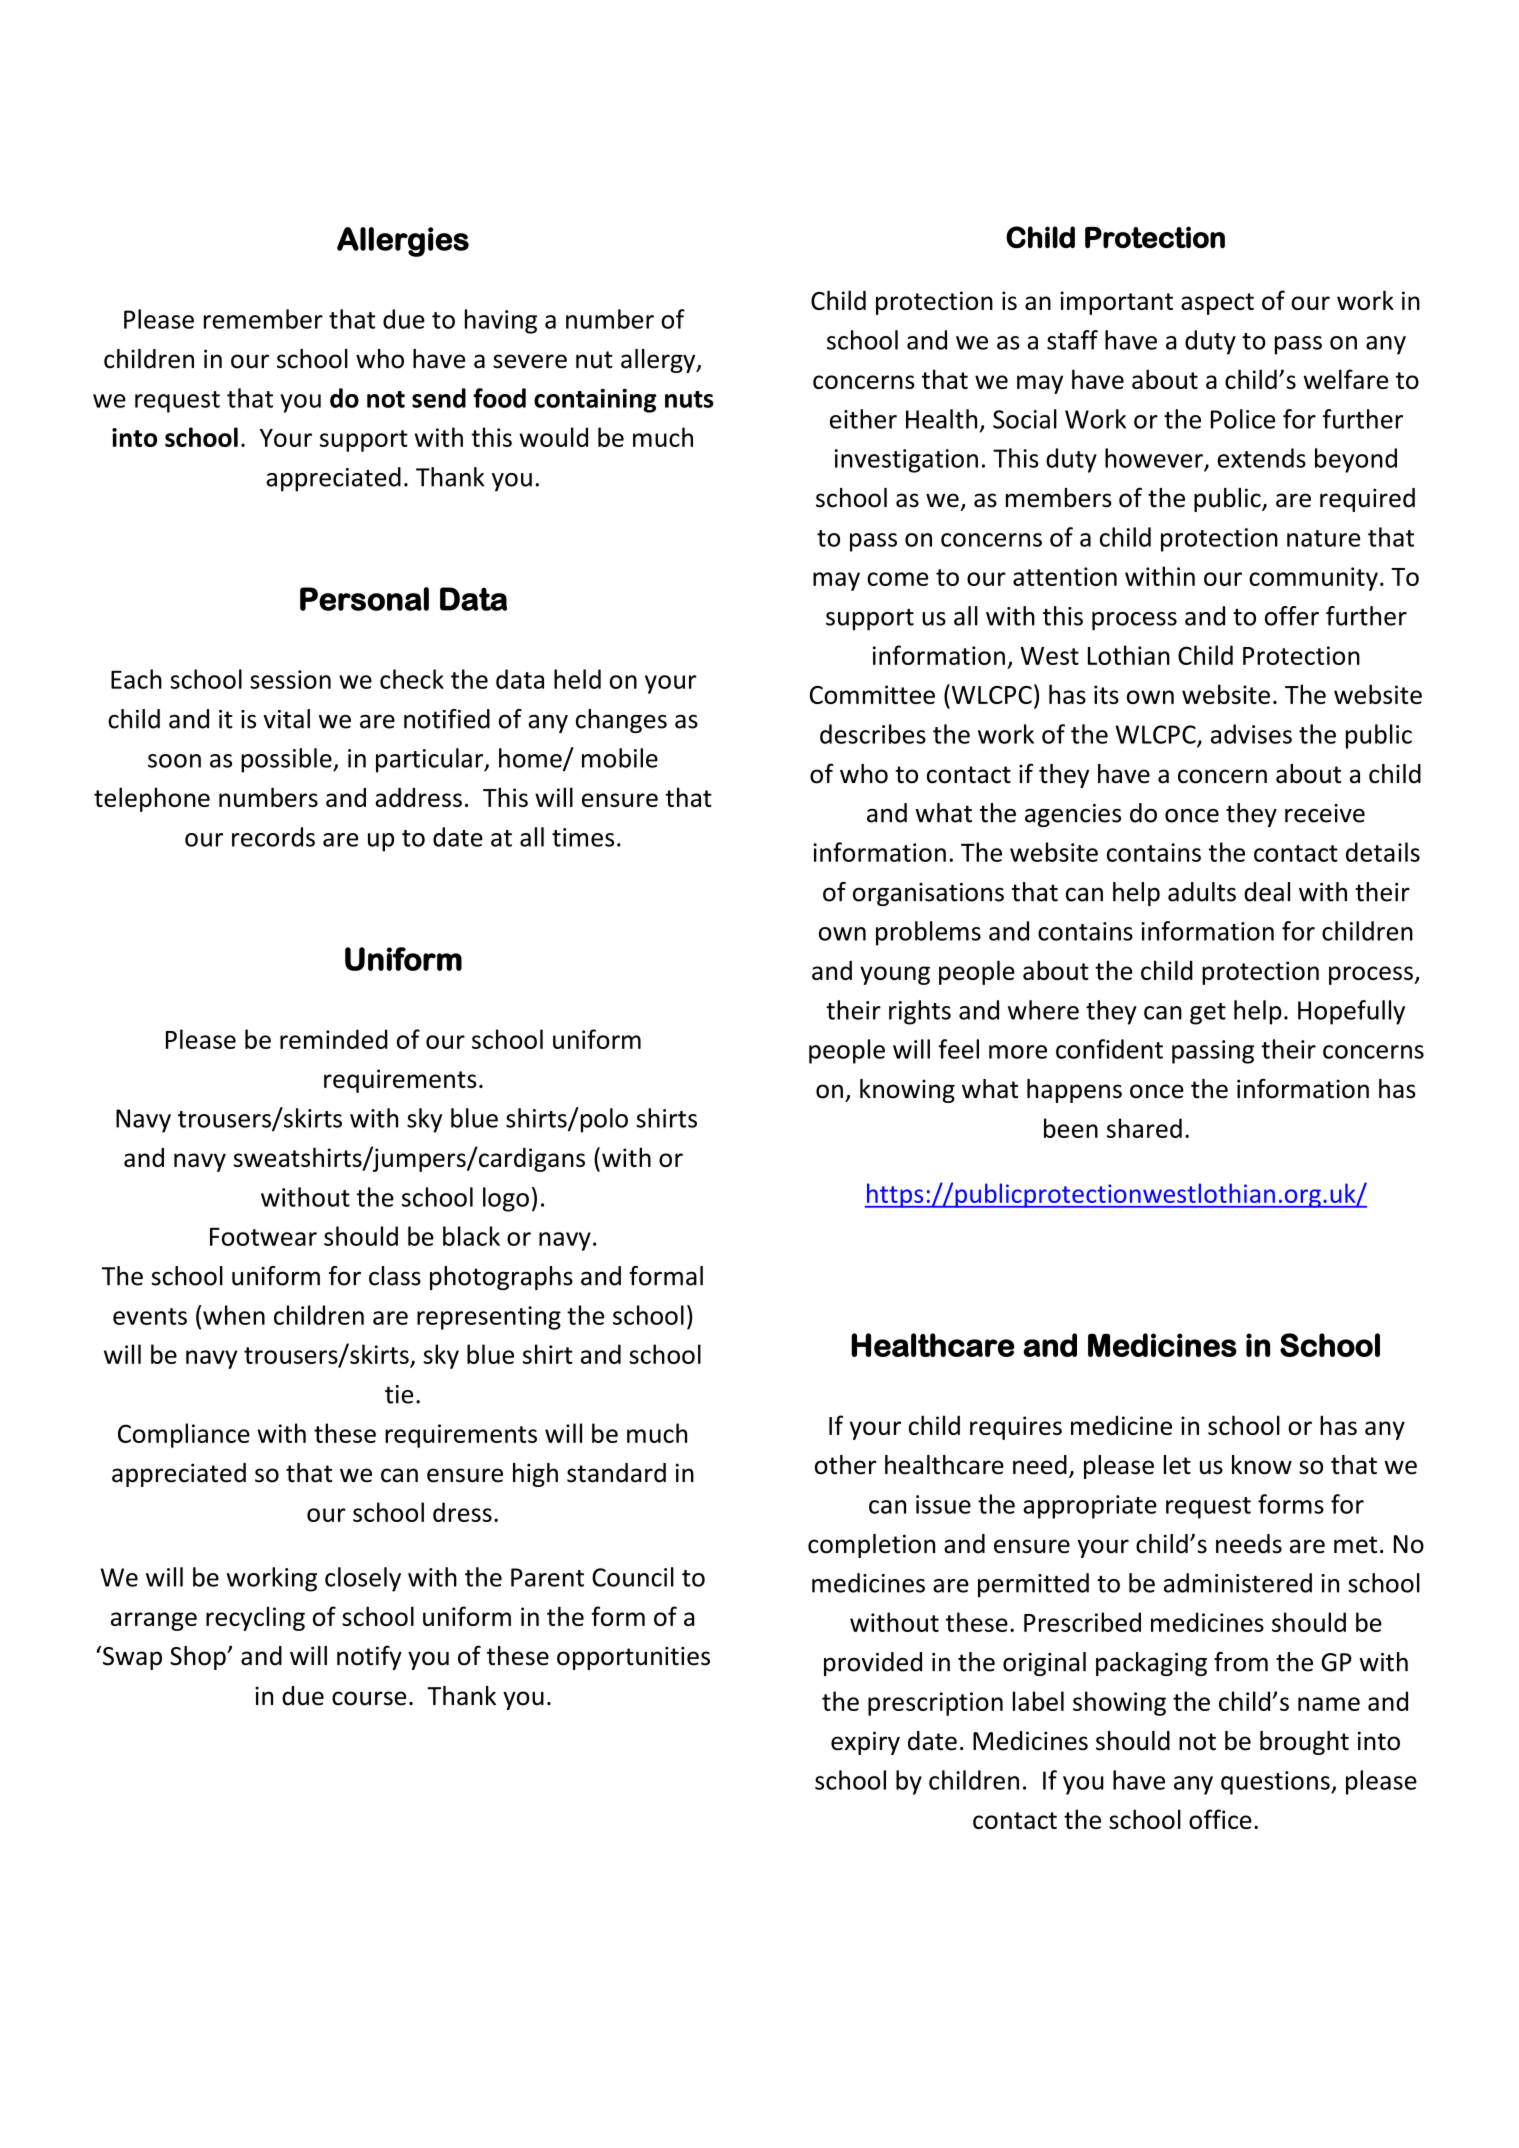 This screenshot has height=2148, width=1519. What do you see at coordinates (369, 1698) in the screenshot?
I see `course` at bounding box center [369, 1698].
